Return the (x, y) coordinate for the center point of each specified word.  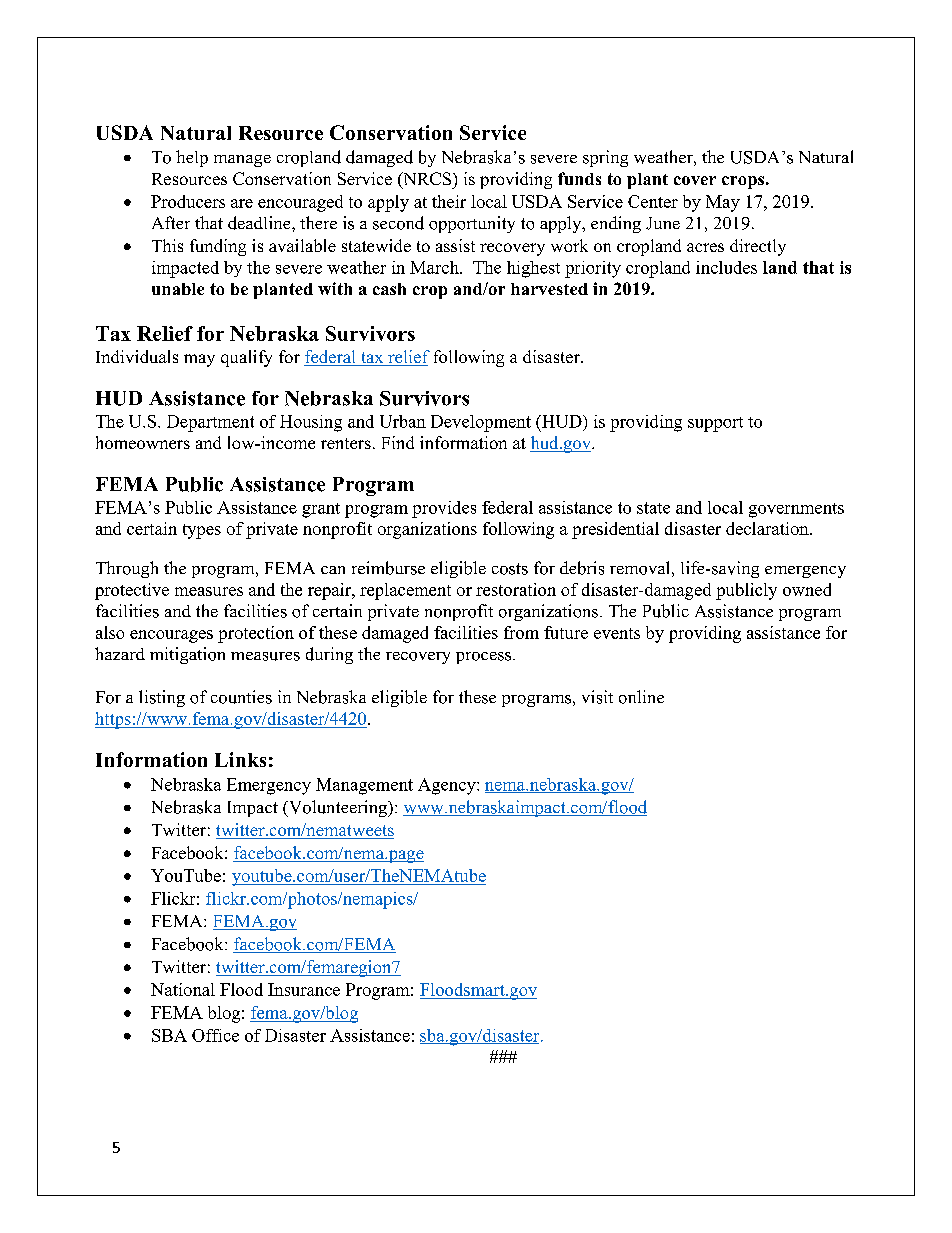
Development (481, 423)
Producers (188, 201)
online (641, 697)
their (449, 201)
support (715, 424)
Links (240, 759)
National (183, 989)
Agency (448, 786)
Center (653, 201)
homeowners (143, 442)
